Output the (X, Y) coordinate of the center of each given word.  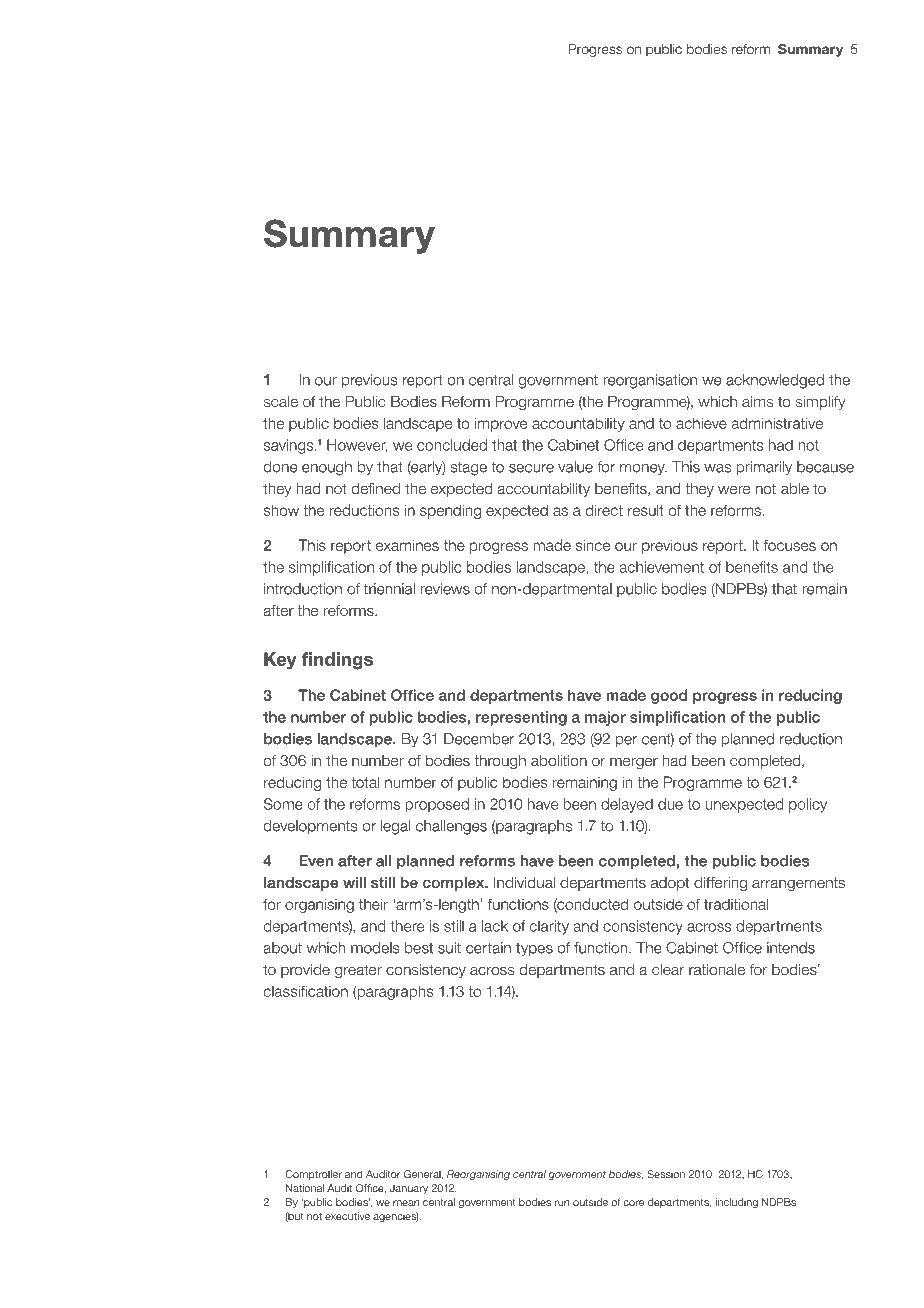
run (562, 1203)
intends (791, 948)
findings (337, 661)
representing (521, 718)
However (357, 446)
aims (757, 402)
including (737, 1203)
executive (347, 1216)
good (669, 696)
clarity (549, 927)
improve (501, 424)
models (375, 948)
